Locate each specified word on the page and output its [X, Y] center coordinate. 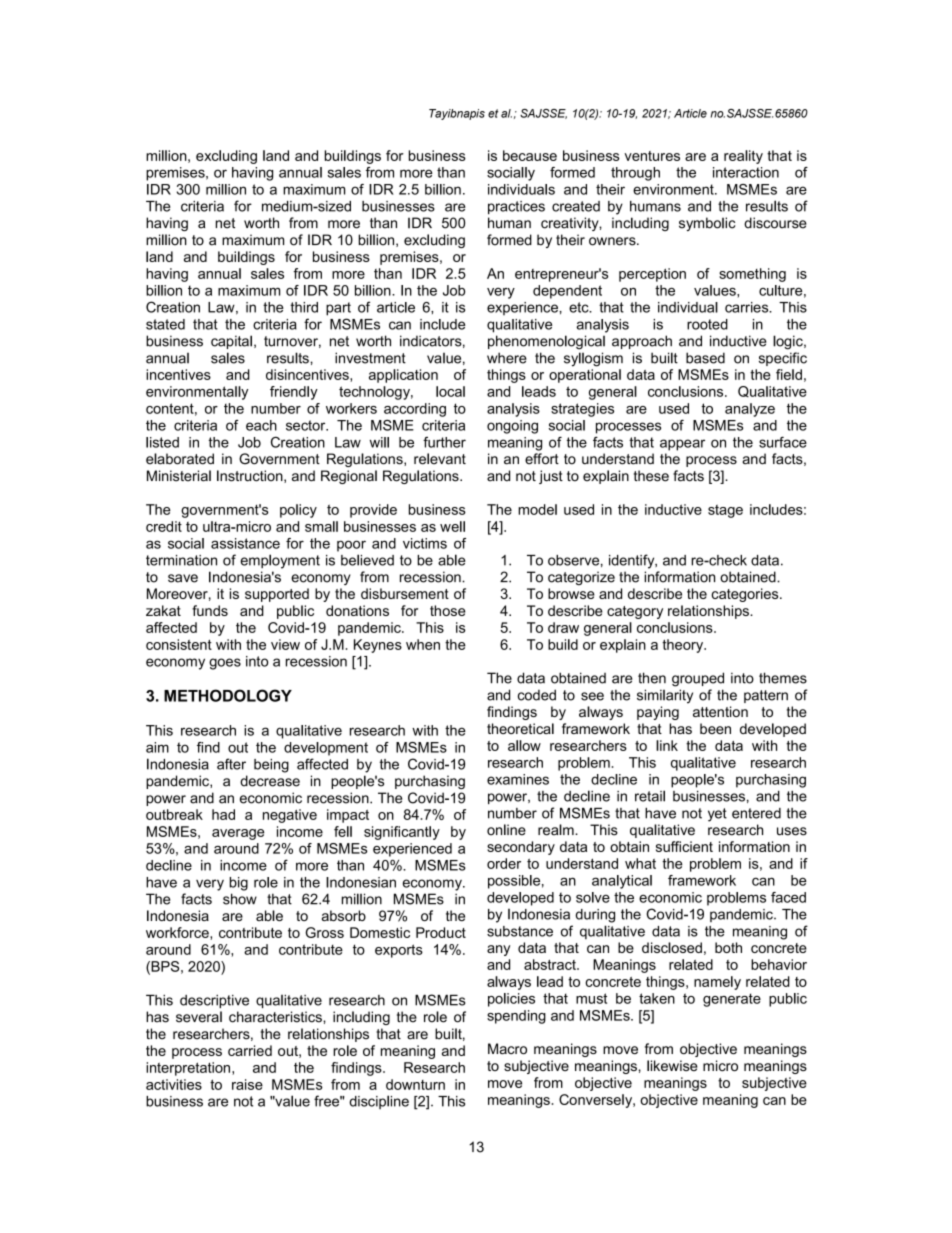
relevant [440, 459]
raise [247, 1084]
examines [518, 779]
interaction [746, 172]
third [304, 307]
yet [717, 815]
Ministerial [179, 476]
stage [725, 511]
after [231, 764]
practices [516, 208]
